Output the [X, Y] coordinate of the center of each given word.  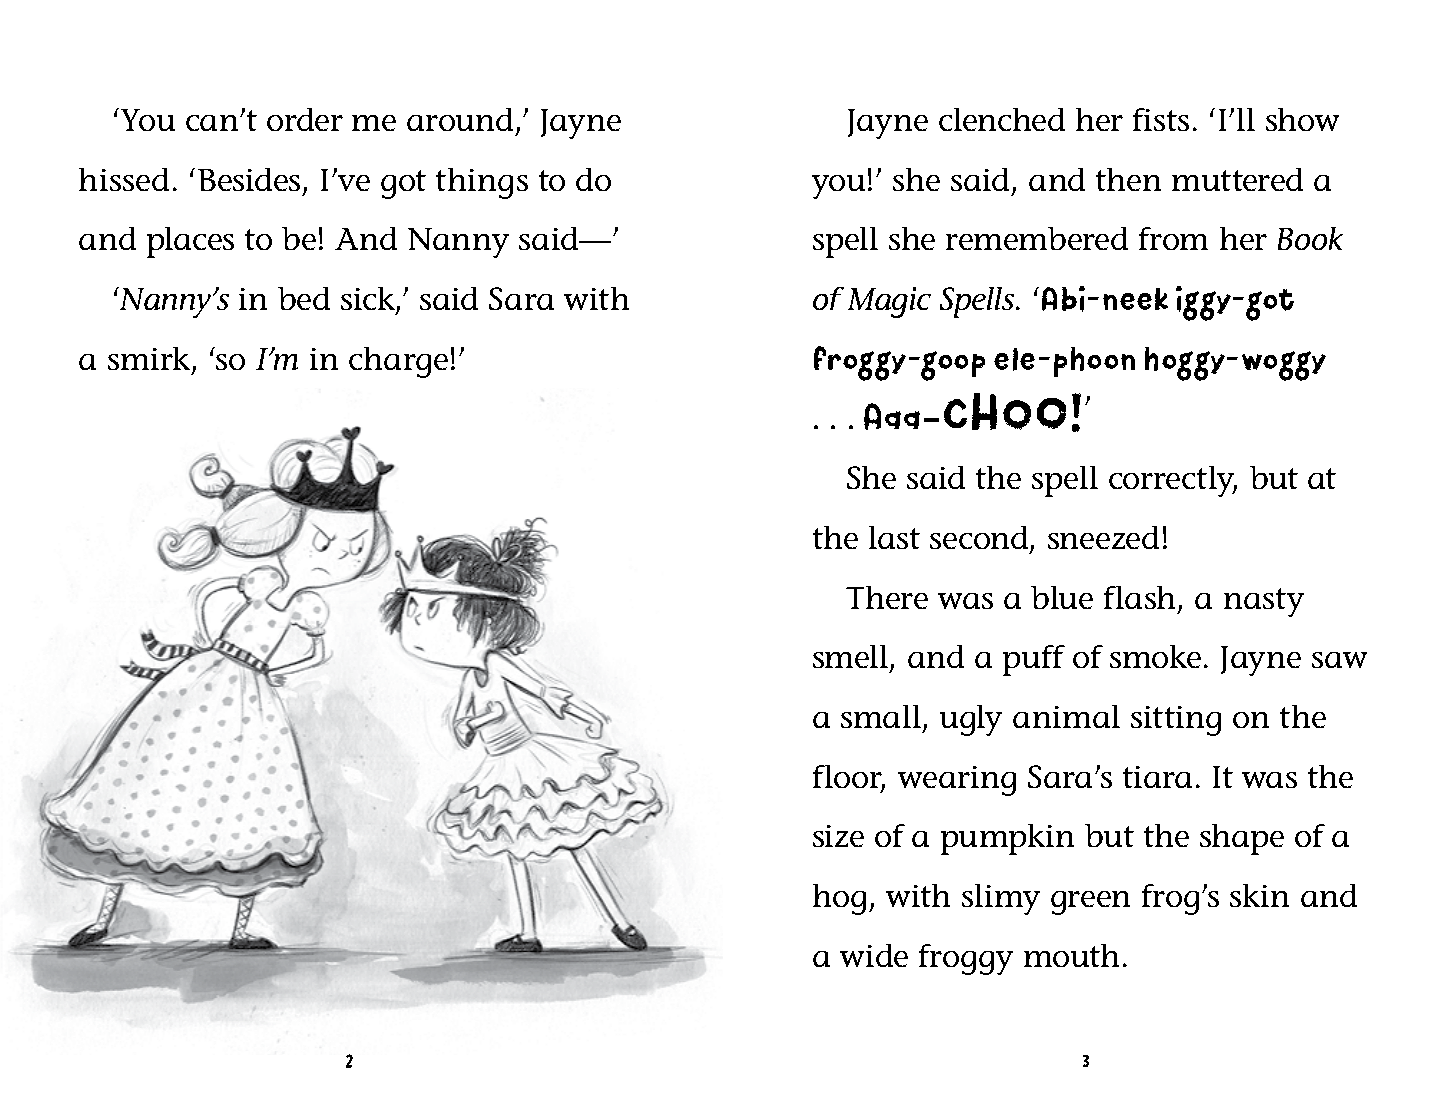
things [482, 183]
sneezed [1103, 537]
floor [849, 778]
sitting [1176, 721]
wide [874, 955]
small [882, 718]
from [1173, 238]
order [305, 119]
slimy [1001, 899]
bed [304, 298]
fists [1161, 119]
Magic [889, 302]
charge [398, 362]
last [894, 537]
